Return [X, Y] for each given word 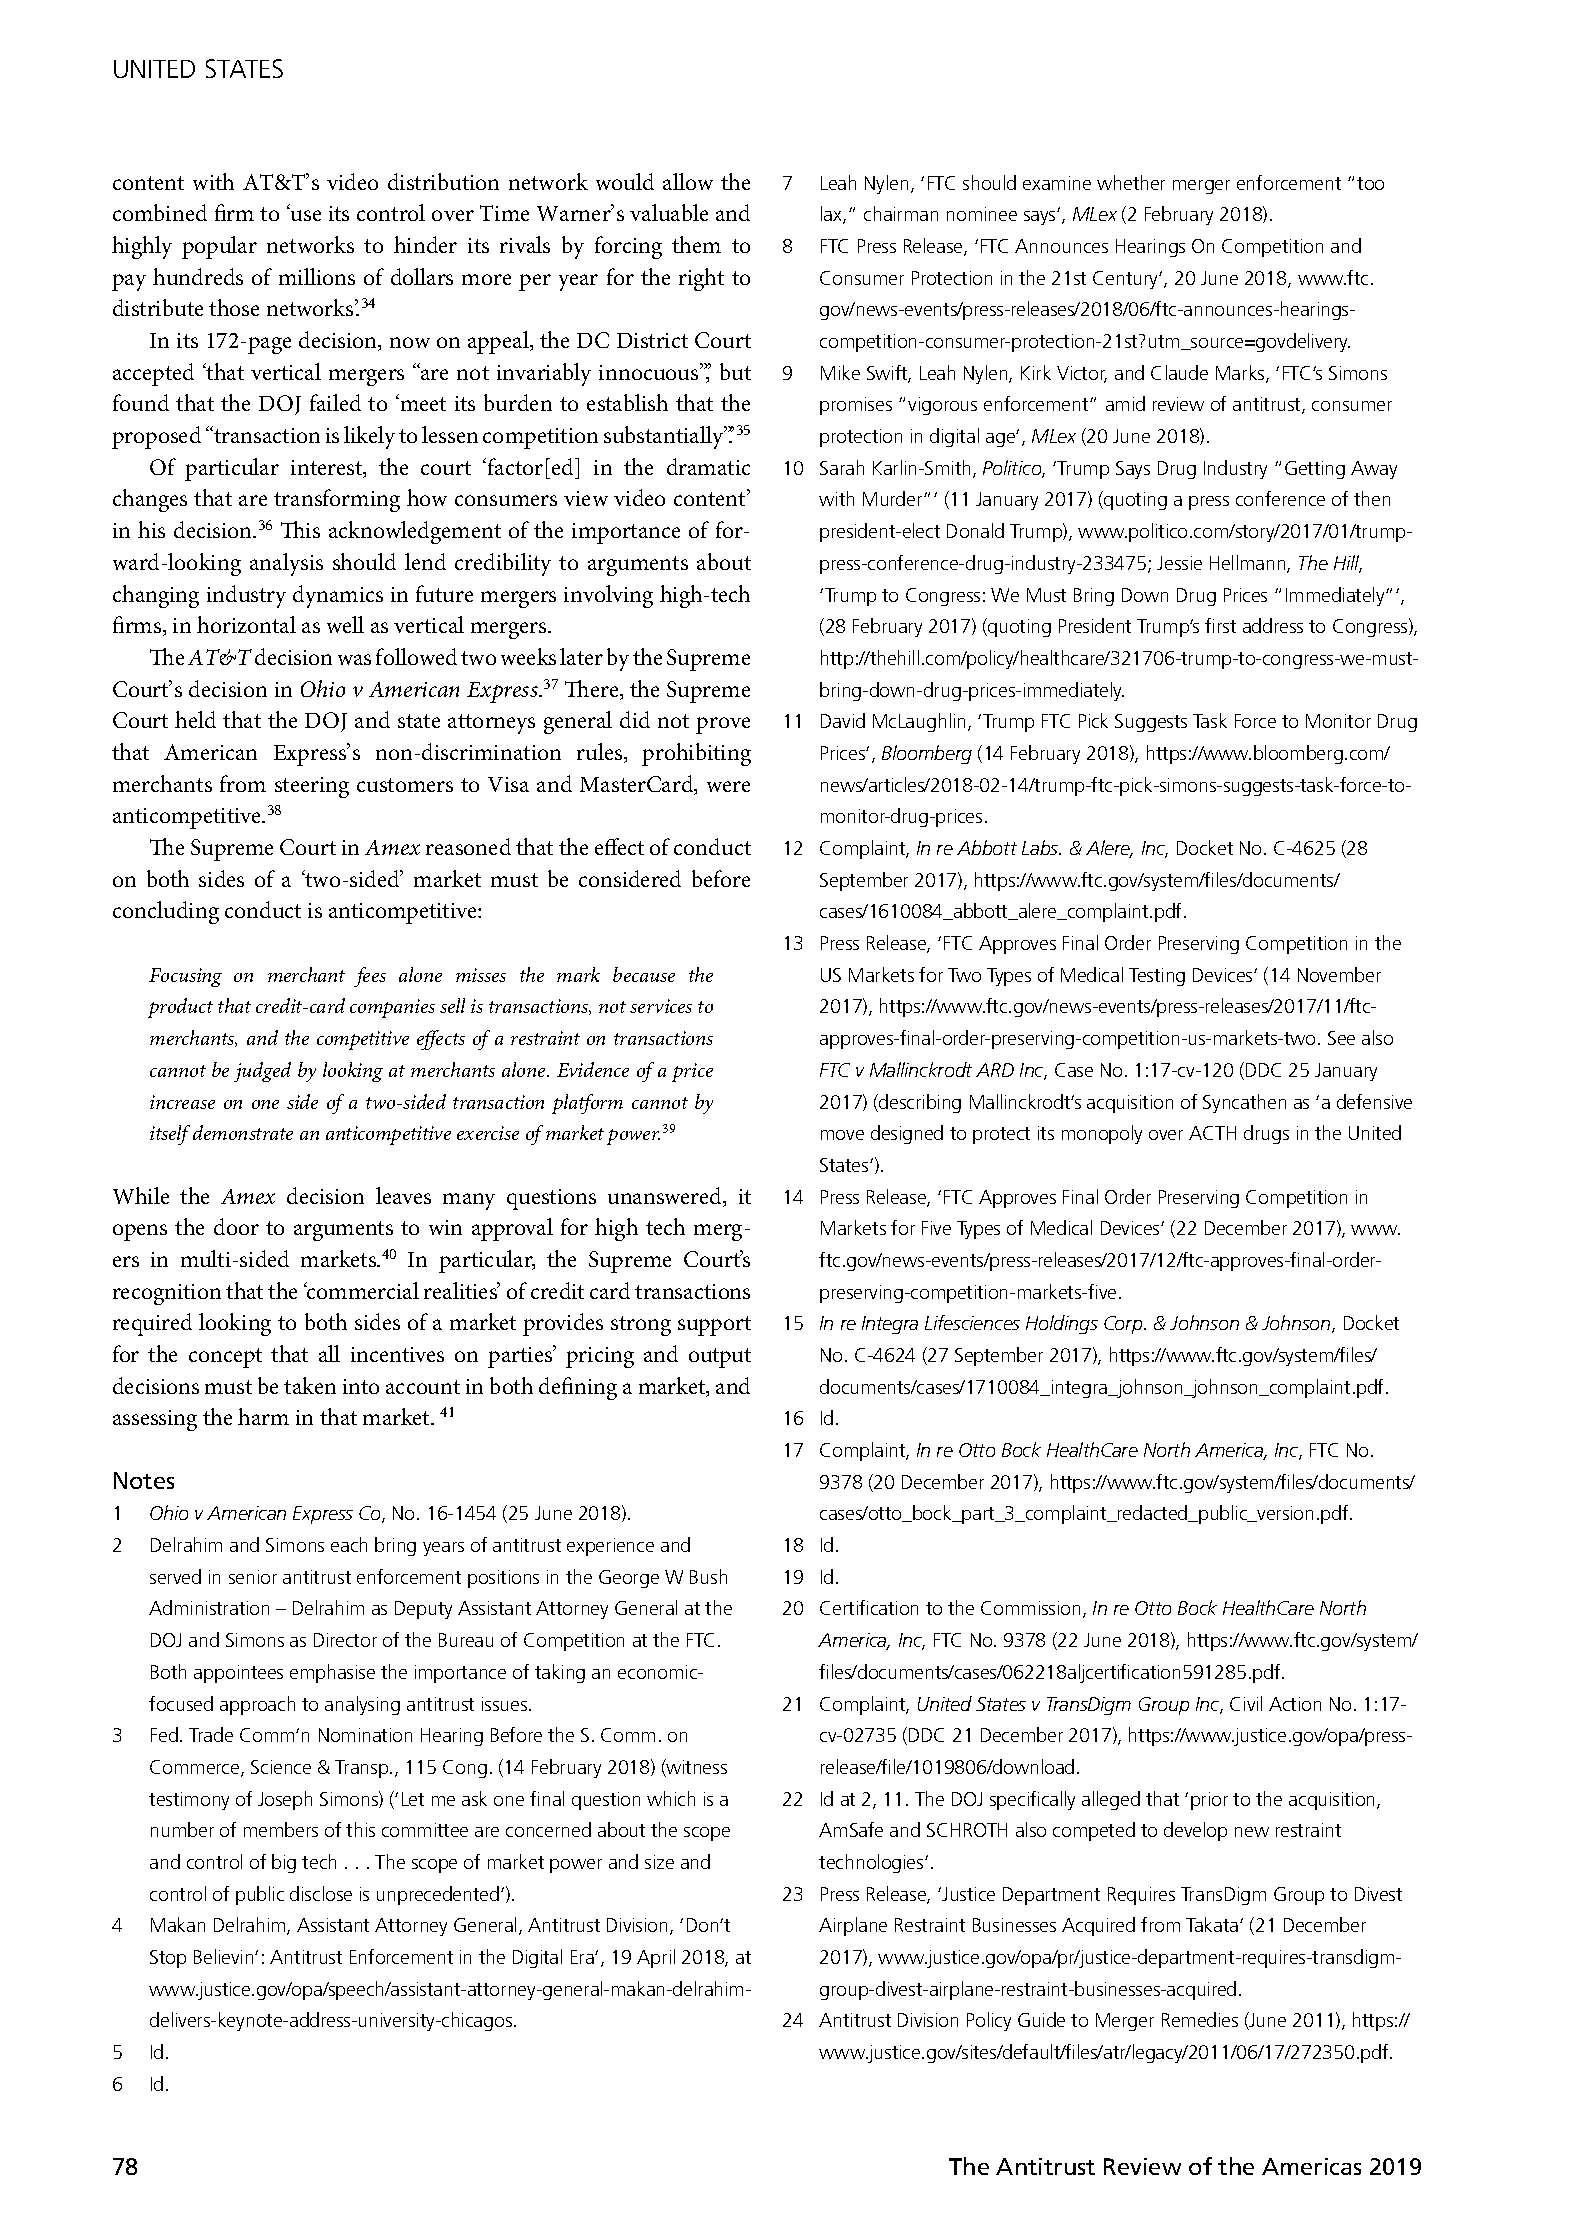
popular [219, 247]
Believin [225, 1956]
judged [262, 1072]
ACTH [1212, 1133]
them [696, 244]
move [842, 1135]
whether [1131, 182]
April [656, 1958]
